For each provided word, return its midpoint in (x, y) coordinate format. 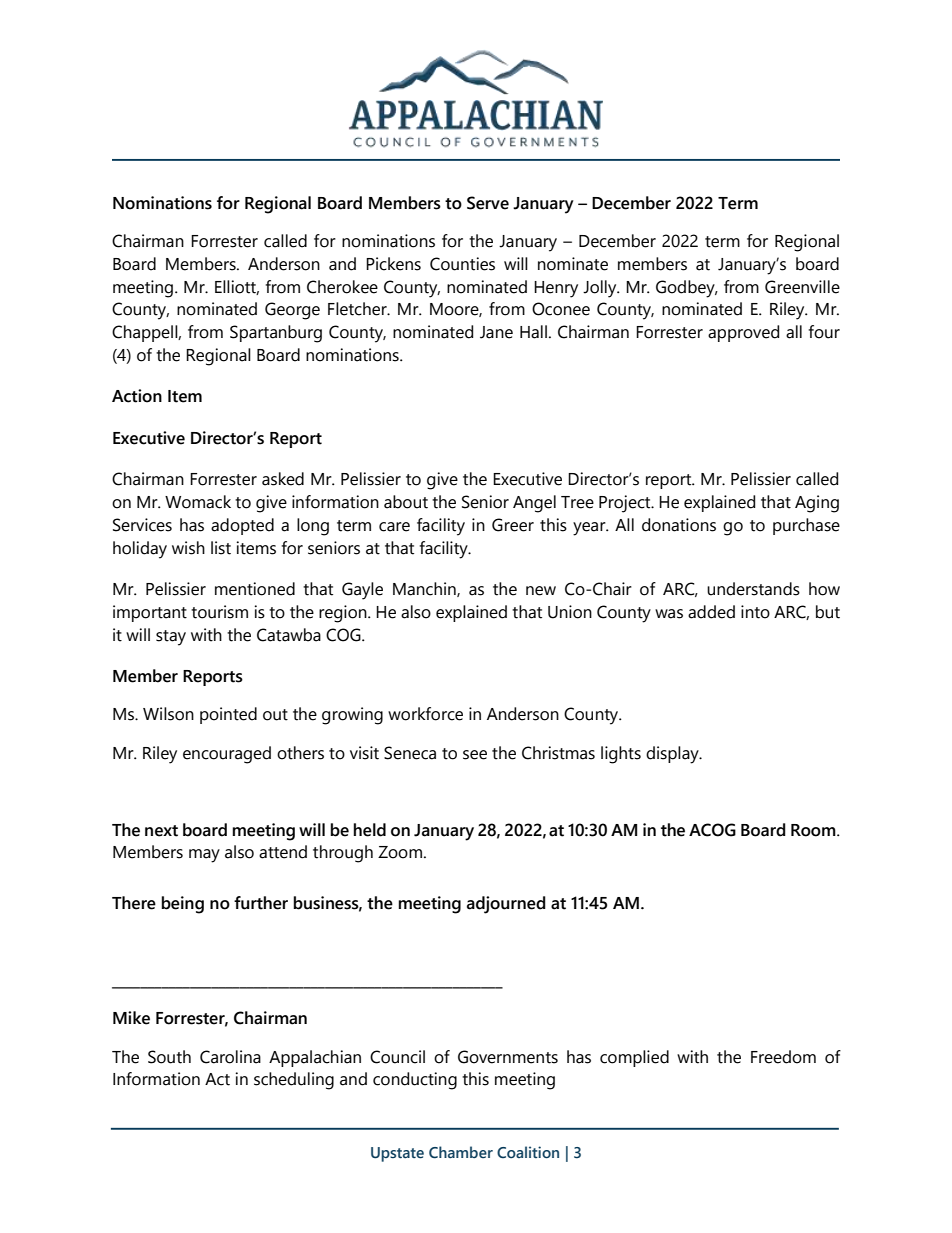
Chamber (461, 1152)
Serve (488, 203)
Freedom (783, 1057)
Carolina (230, 1057)
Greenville (802, 287)
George (292, 311)
